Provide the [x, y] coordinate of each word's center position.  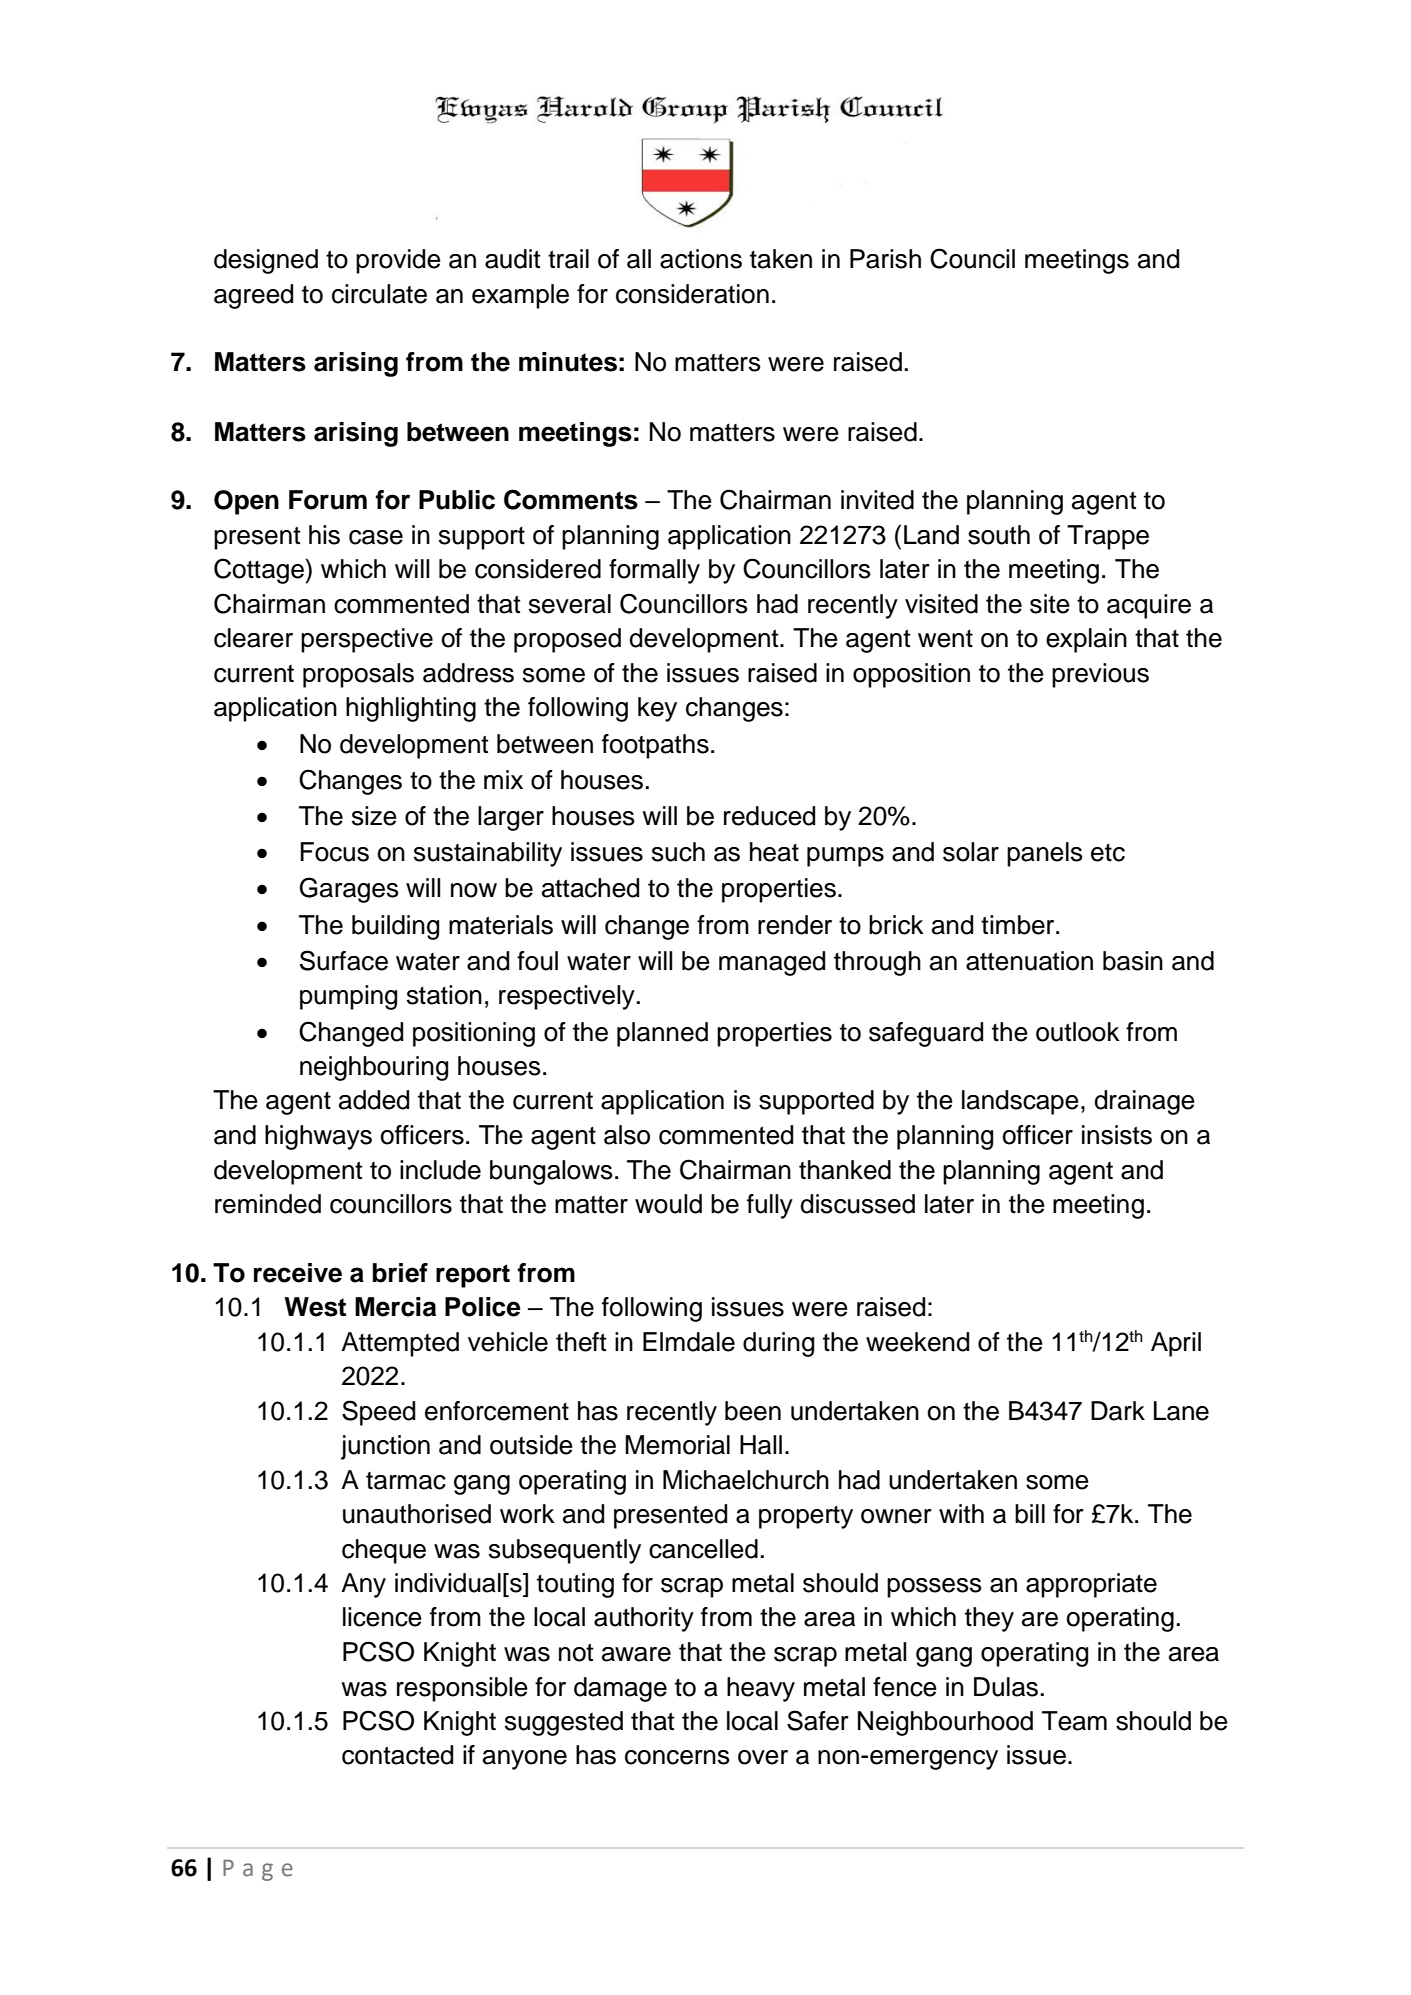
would [668, 1204]
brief [400, 1273]
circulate [379, 294]
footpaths [655, 746]
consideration [692, 294]
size [374, 816]
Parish [885, 259]
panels [1045, 854]
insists [1117, 1135]
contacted [397, 1755]
